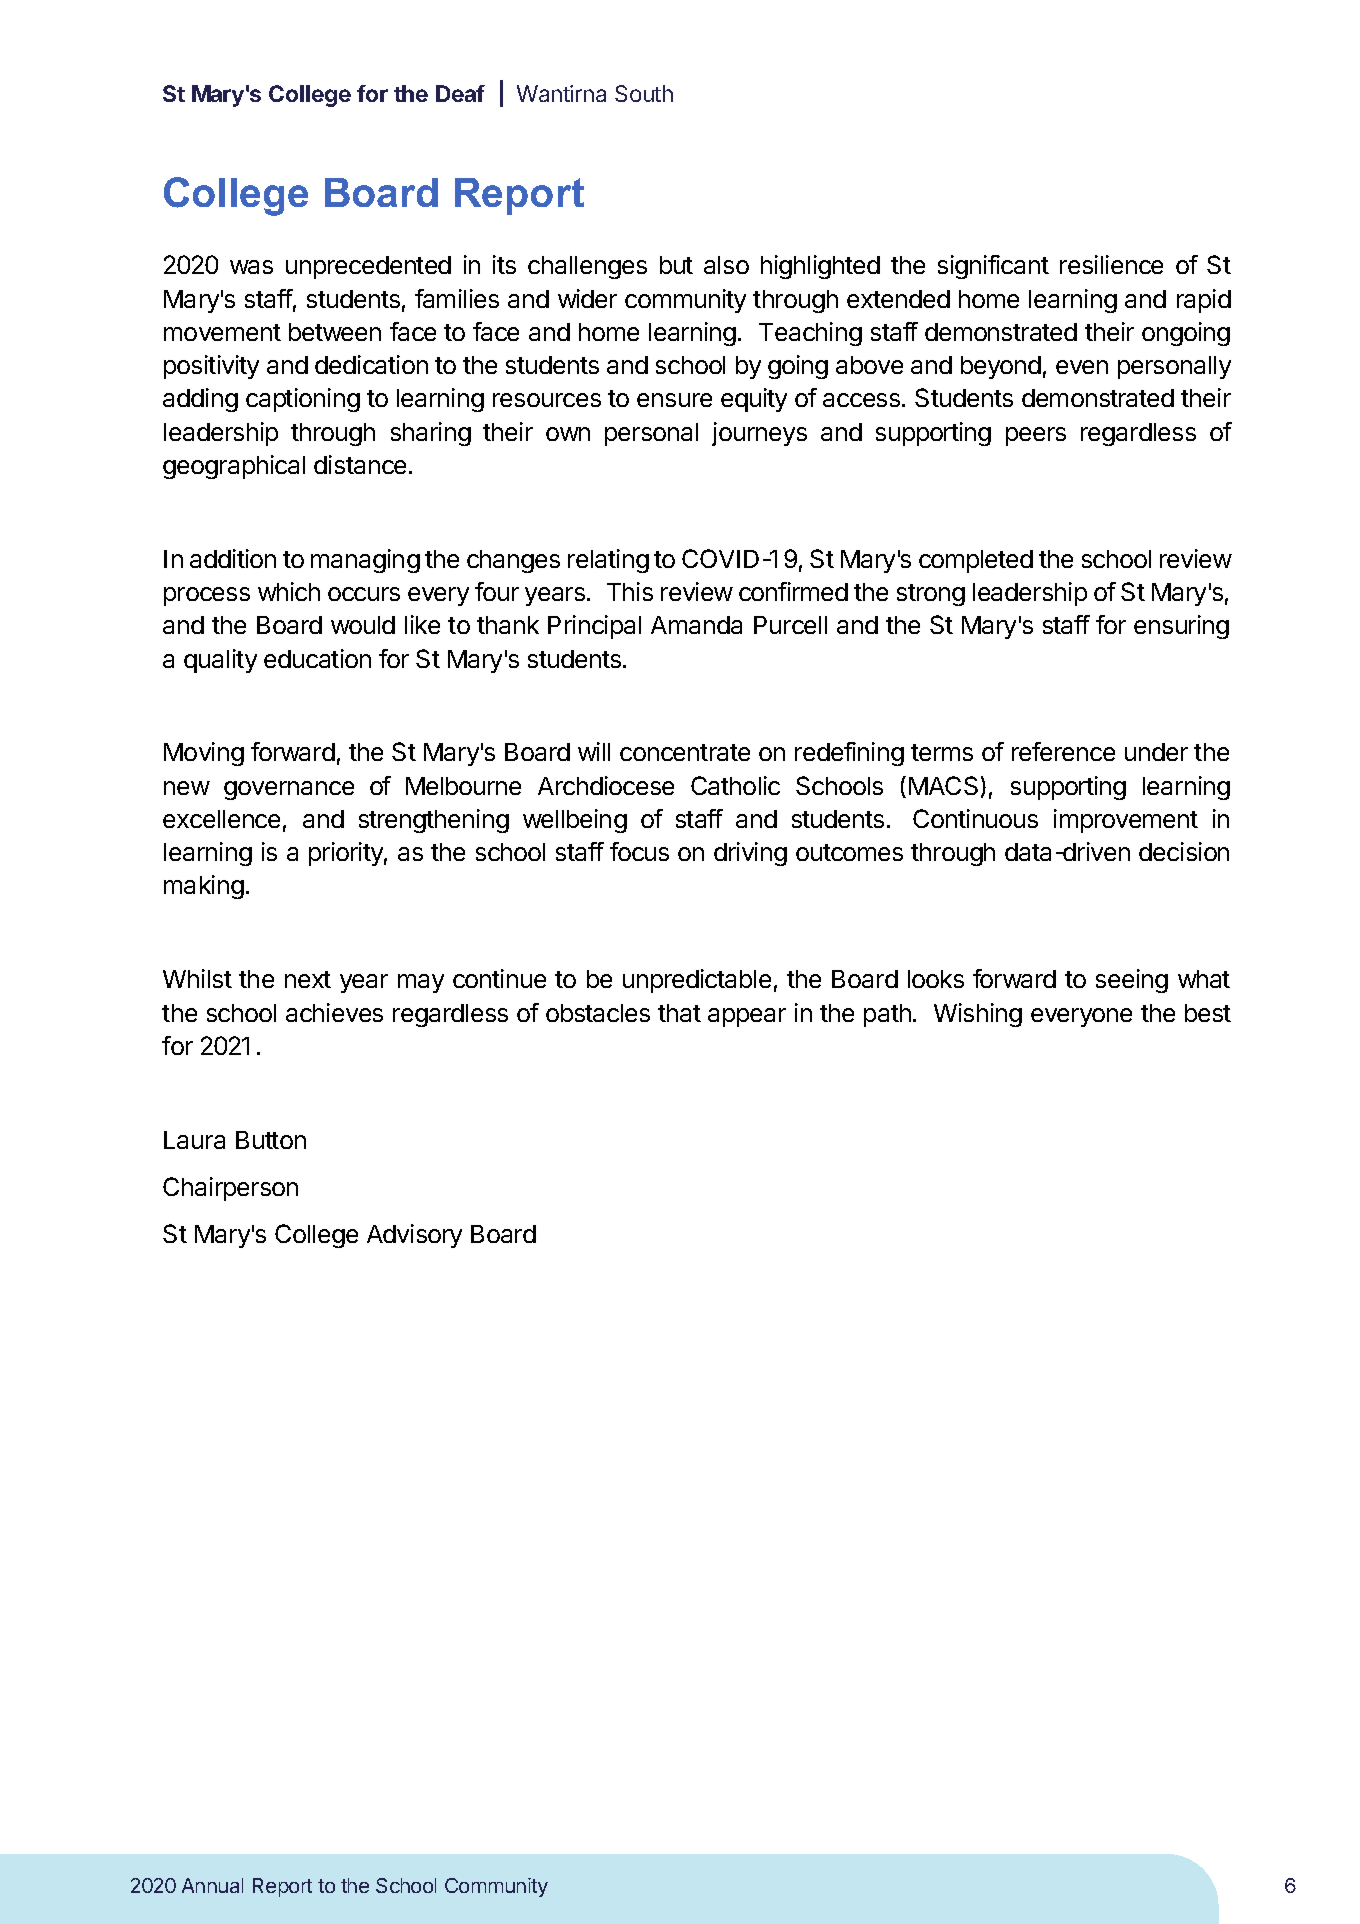 Image resolution: width=1360 pixels, height=1924 pixels. I want to click on best, so click(1208, 1013).
